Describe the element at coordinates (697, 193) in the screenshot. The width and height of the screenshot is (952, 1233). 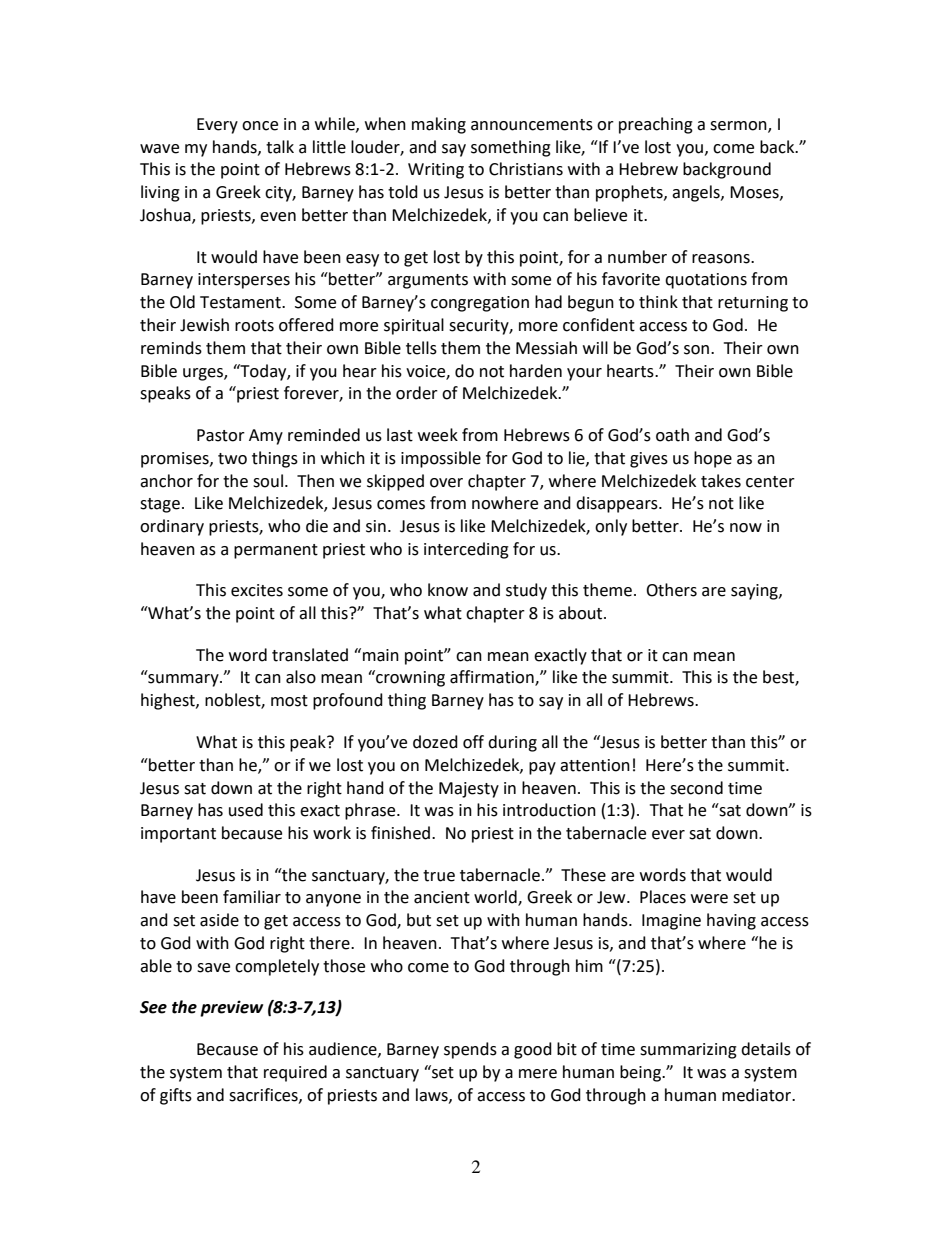
I see `angels` at that location.
